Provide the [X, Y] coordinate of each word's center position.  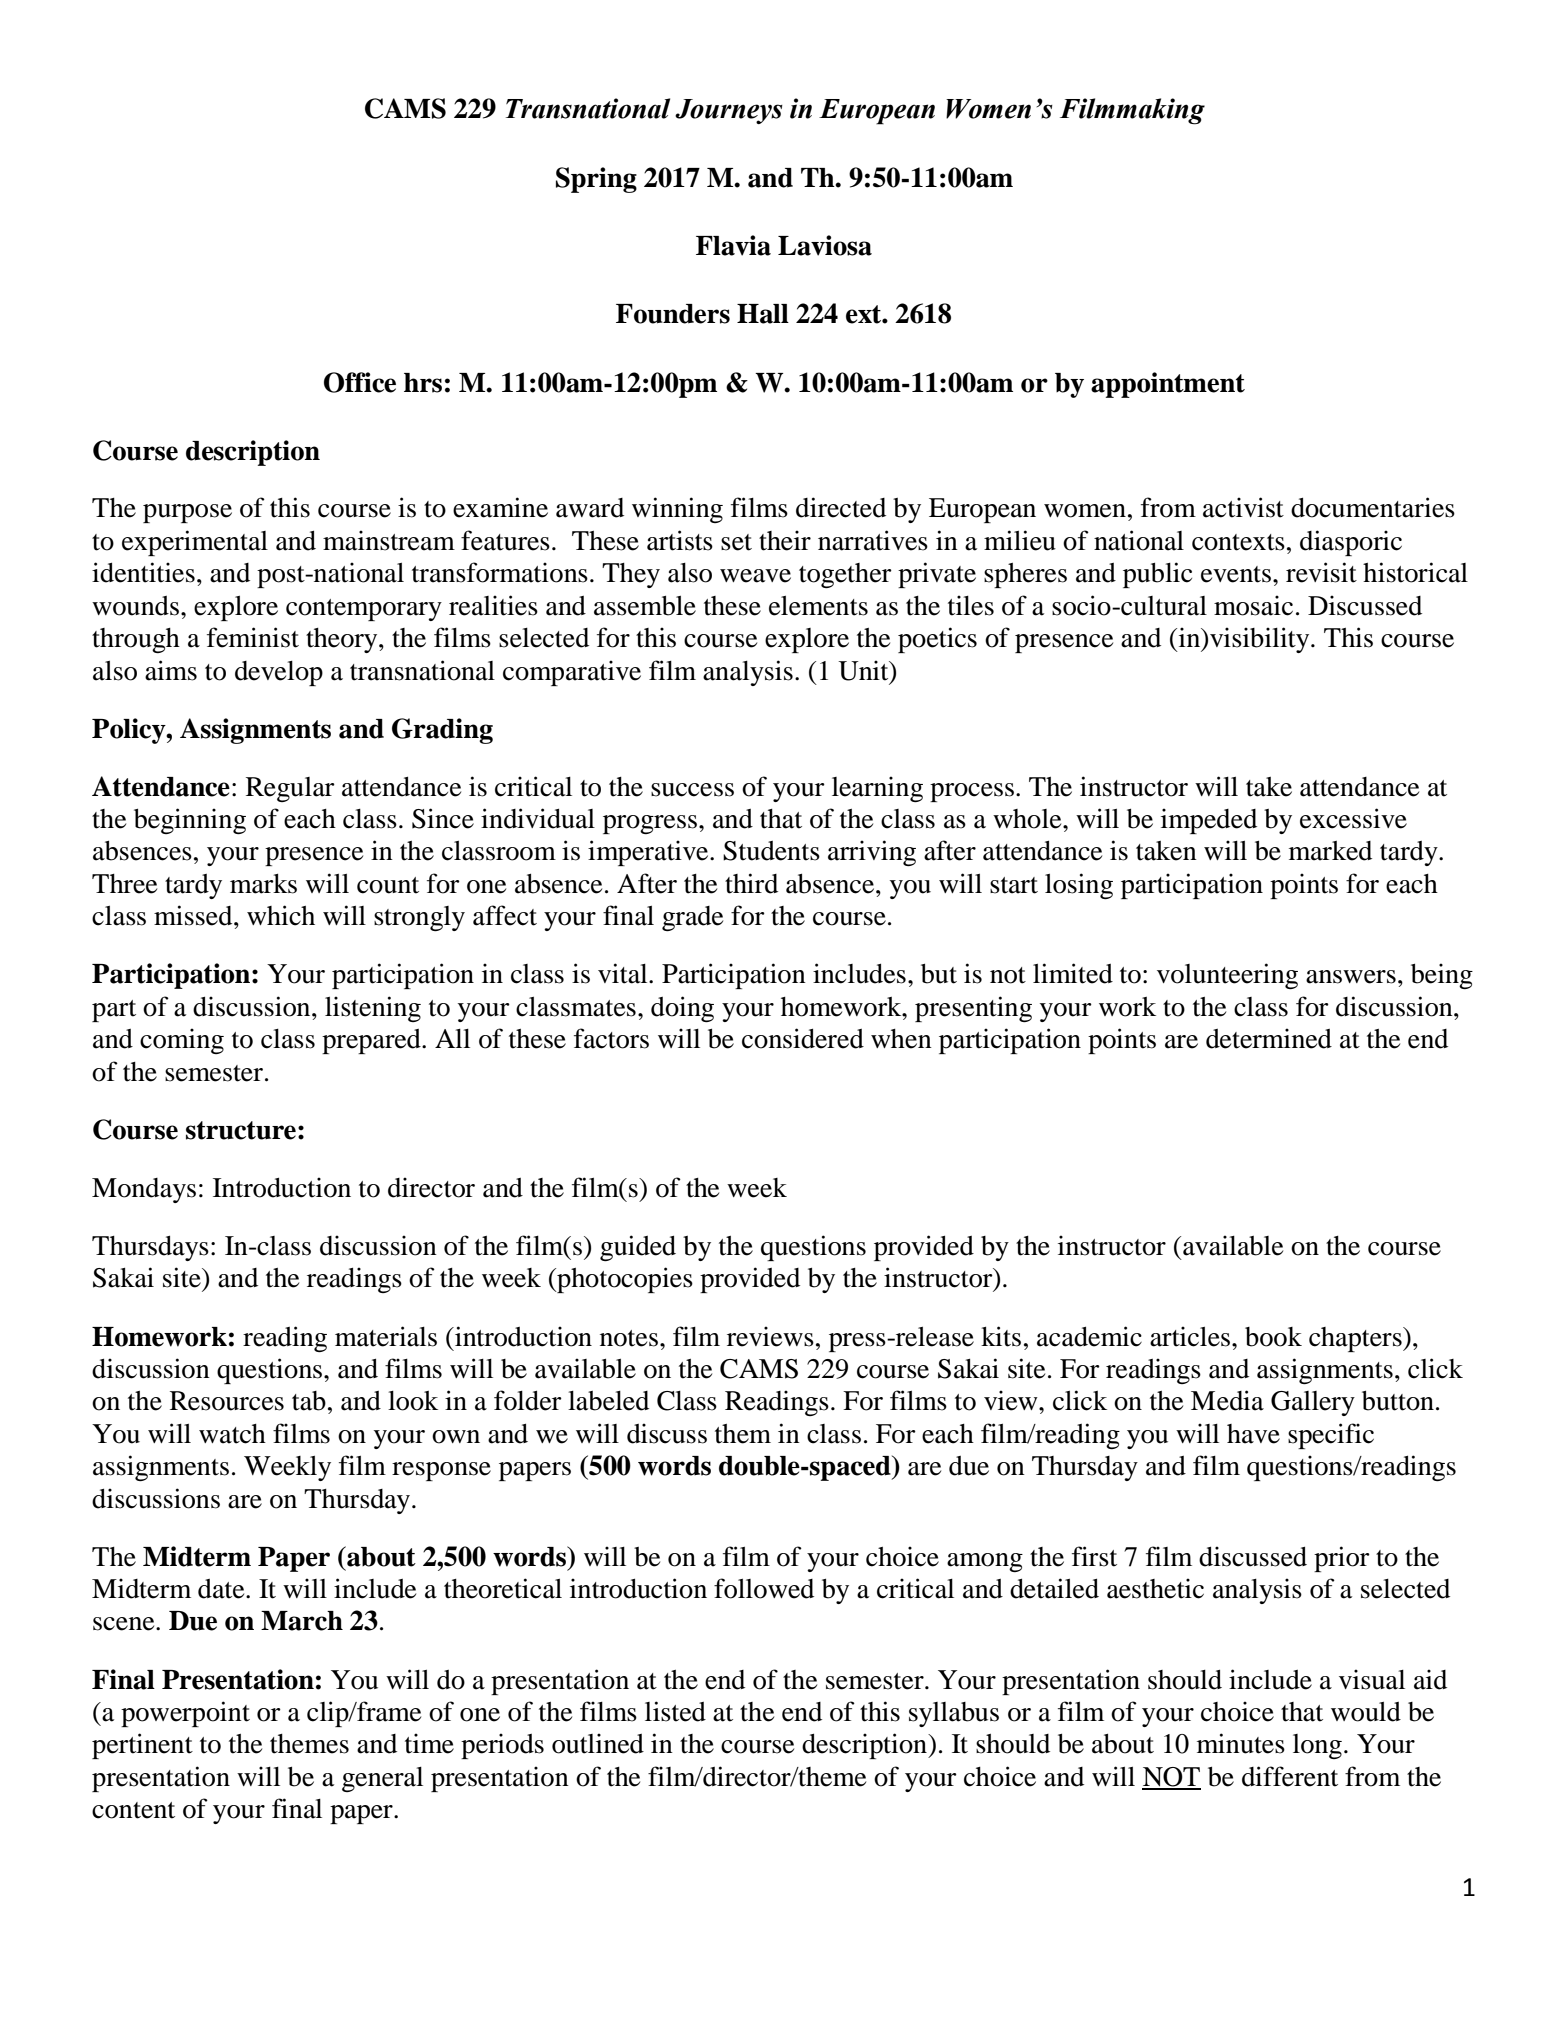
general [382, 1779]
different [1290, 1776]
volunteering [1227, 976]
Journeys [729, 111]
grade [692, 918]
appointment [1168, 385]
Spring [596, 180]
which [281, 915]
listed [675, 1711]
